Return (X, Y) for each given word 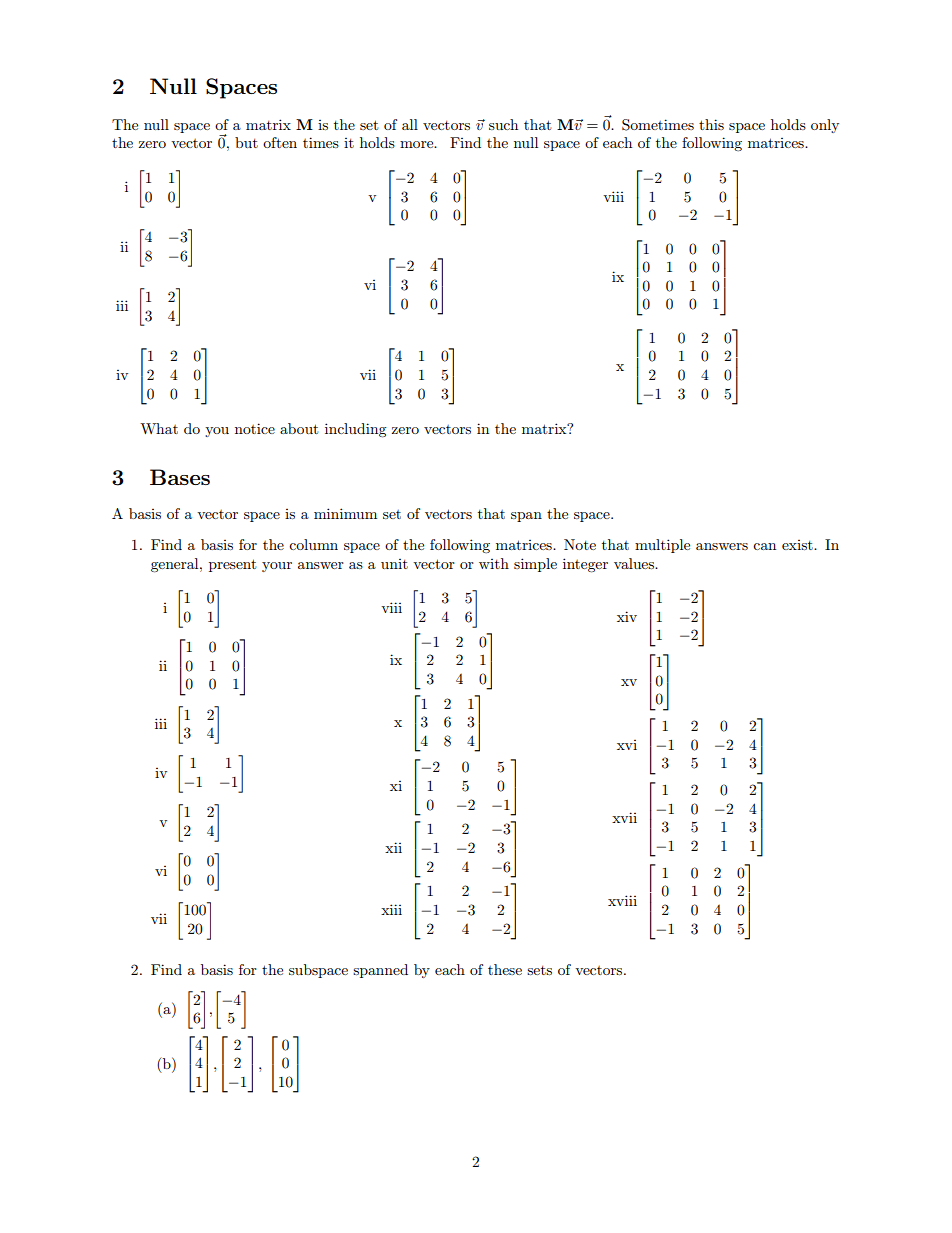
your (277, 567)
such (503, 124)
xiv (627, 616)
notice (255, 428)
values (635, 563)
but (246, 142)
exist (798, 545)
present (232, 565)
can (764, 546)
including (356, 430)
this (711, 124)
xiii (391, 909)
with (494, 563)
